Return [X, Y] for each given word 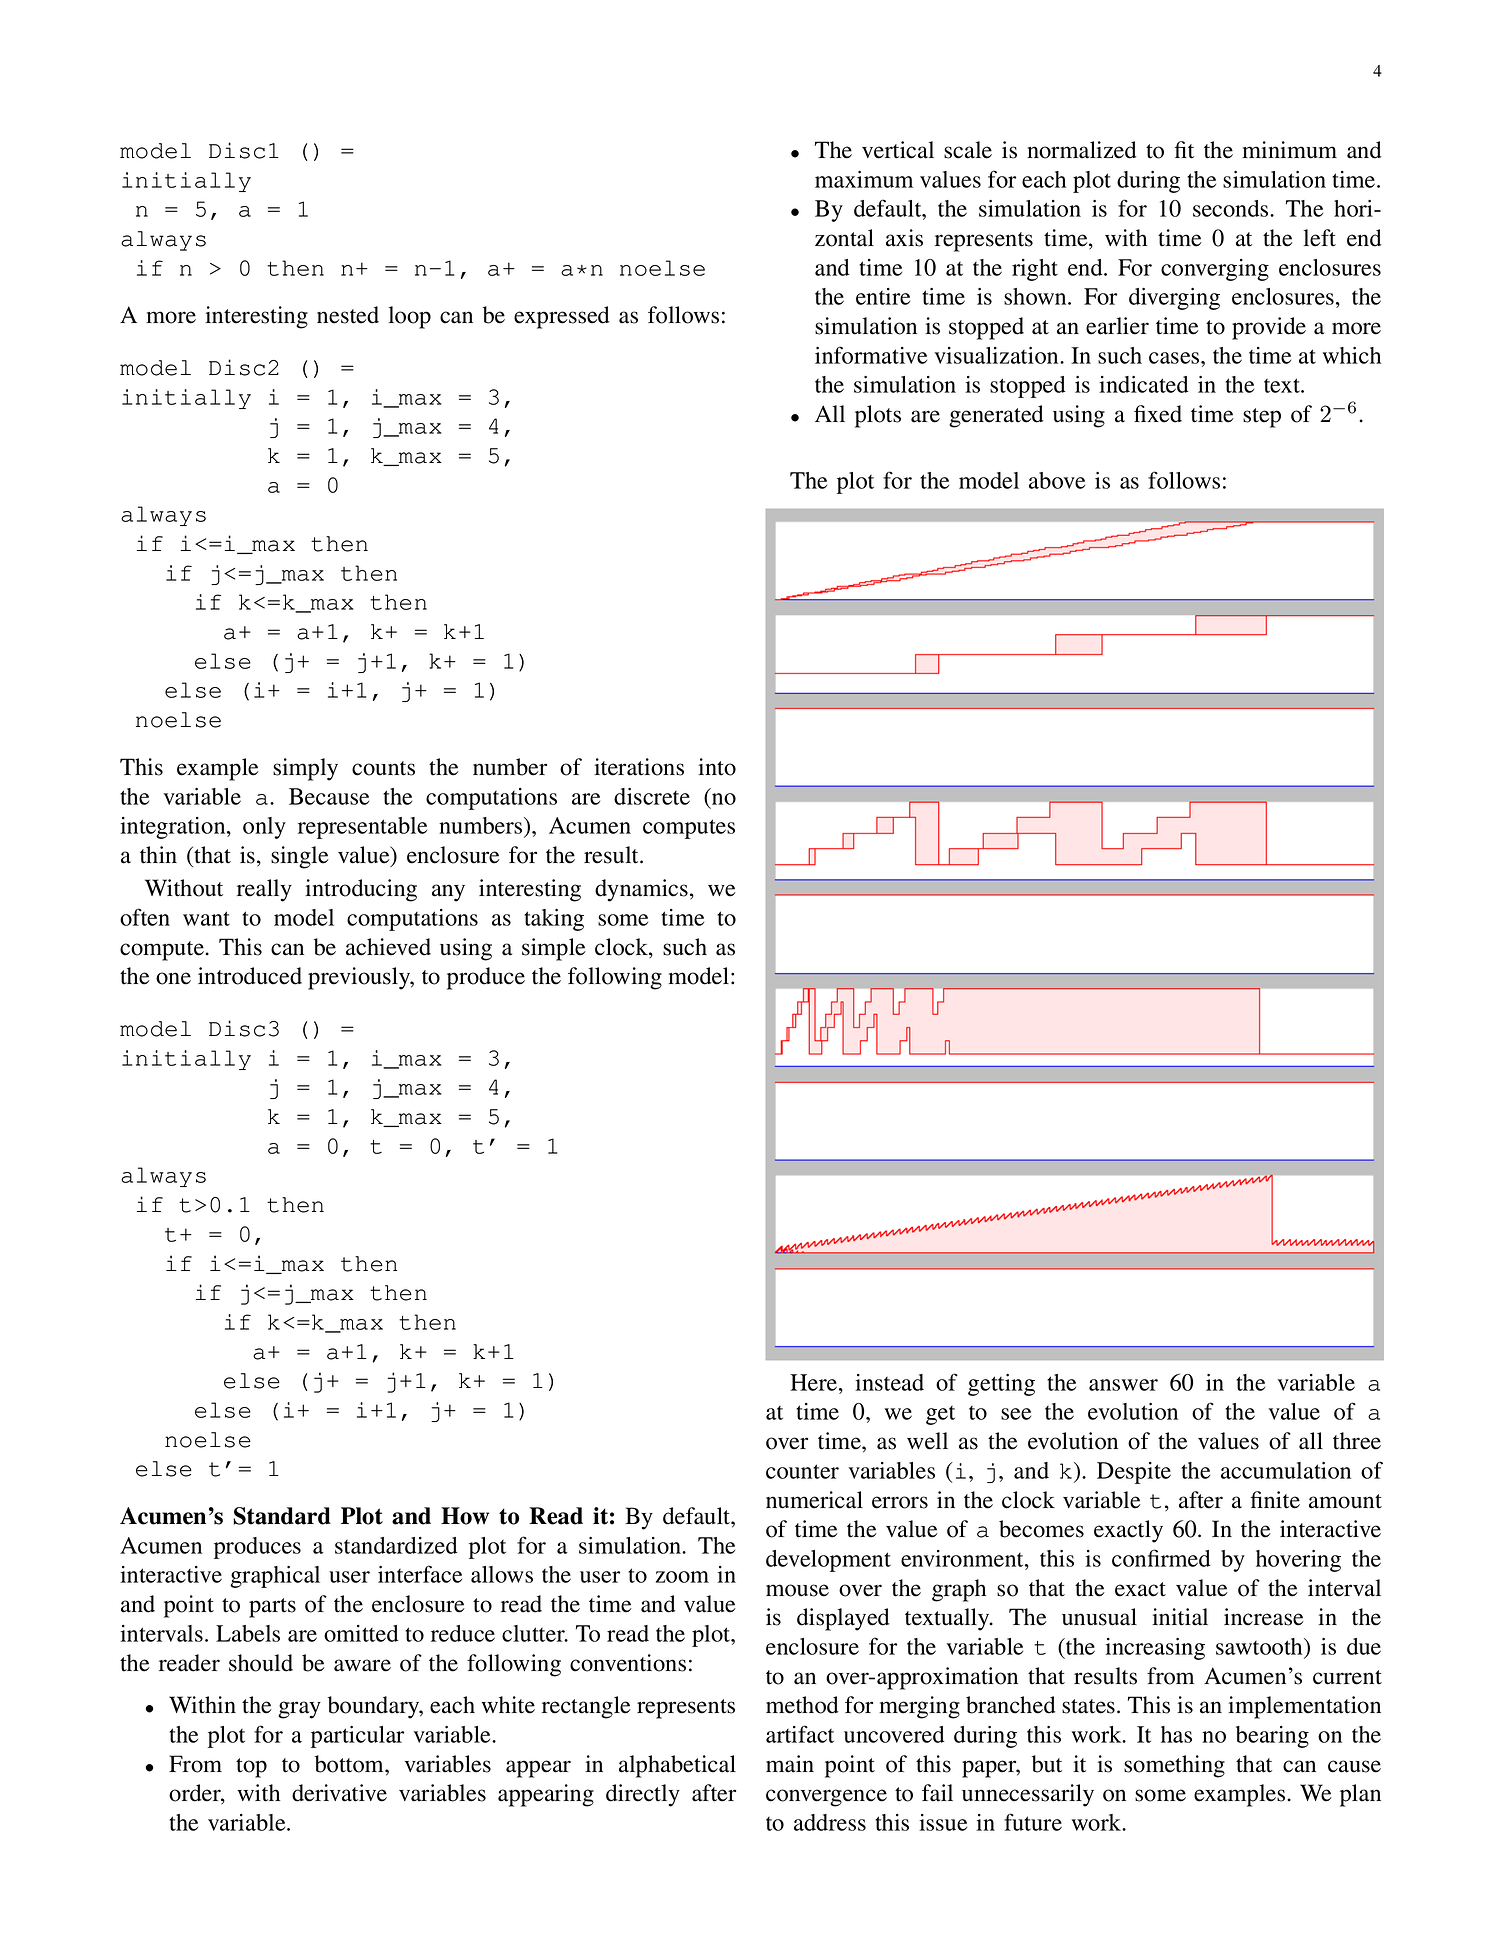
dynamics [641, 890]
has [1176, 1734]
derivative [339, 1793]
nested [348, 315]
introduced [250, 976]
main [790, 1764]
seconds [1232, 208]
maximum [864, 179]
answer [1123, 1385]
